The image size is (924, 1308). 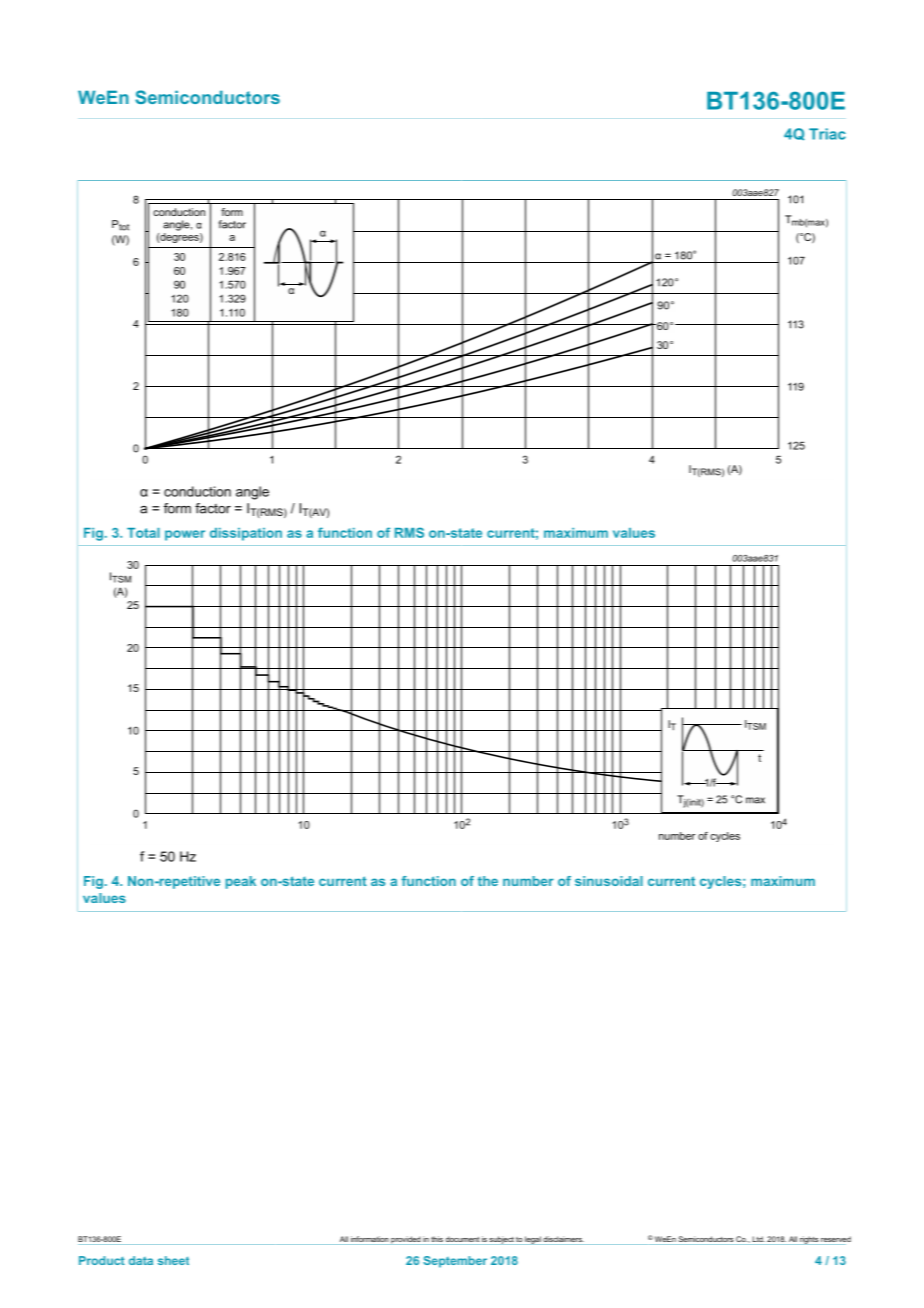 What do you see at coordinates (827, 134) in the image?
I see `Triac` at bounding box center [827, 134].
